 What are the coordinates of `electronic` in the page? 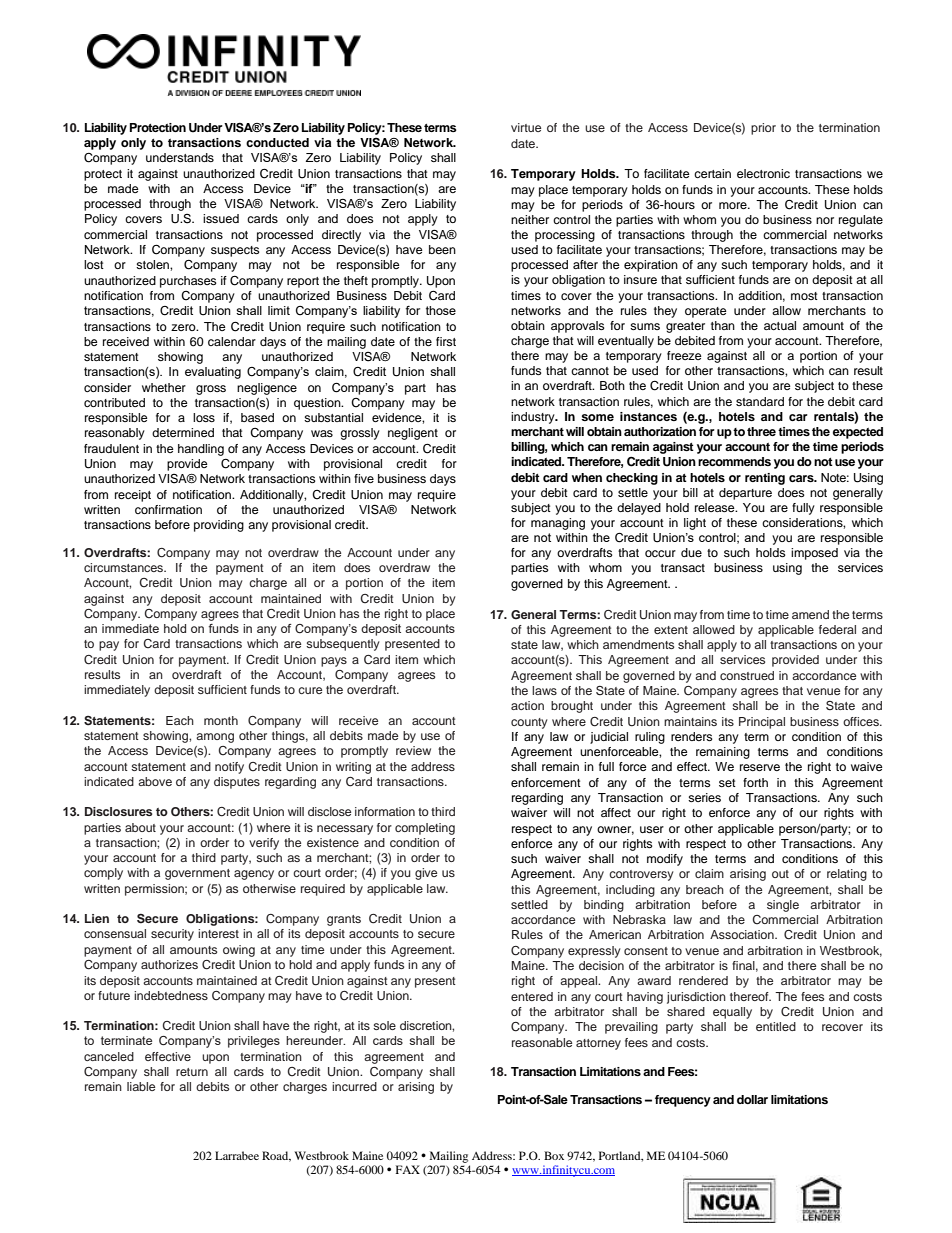 It's located at (763, 173).
